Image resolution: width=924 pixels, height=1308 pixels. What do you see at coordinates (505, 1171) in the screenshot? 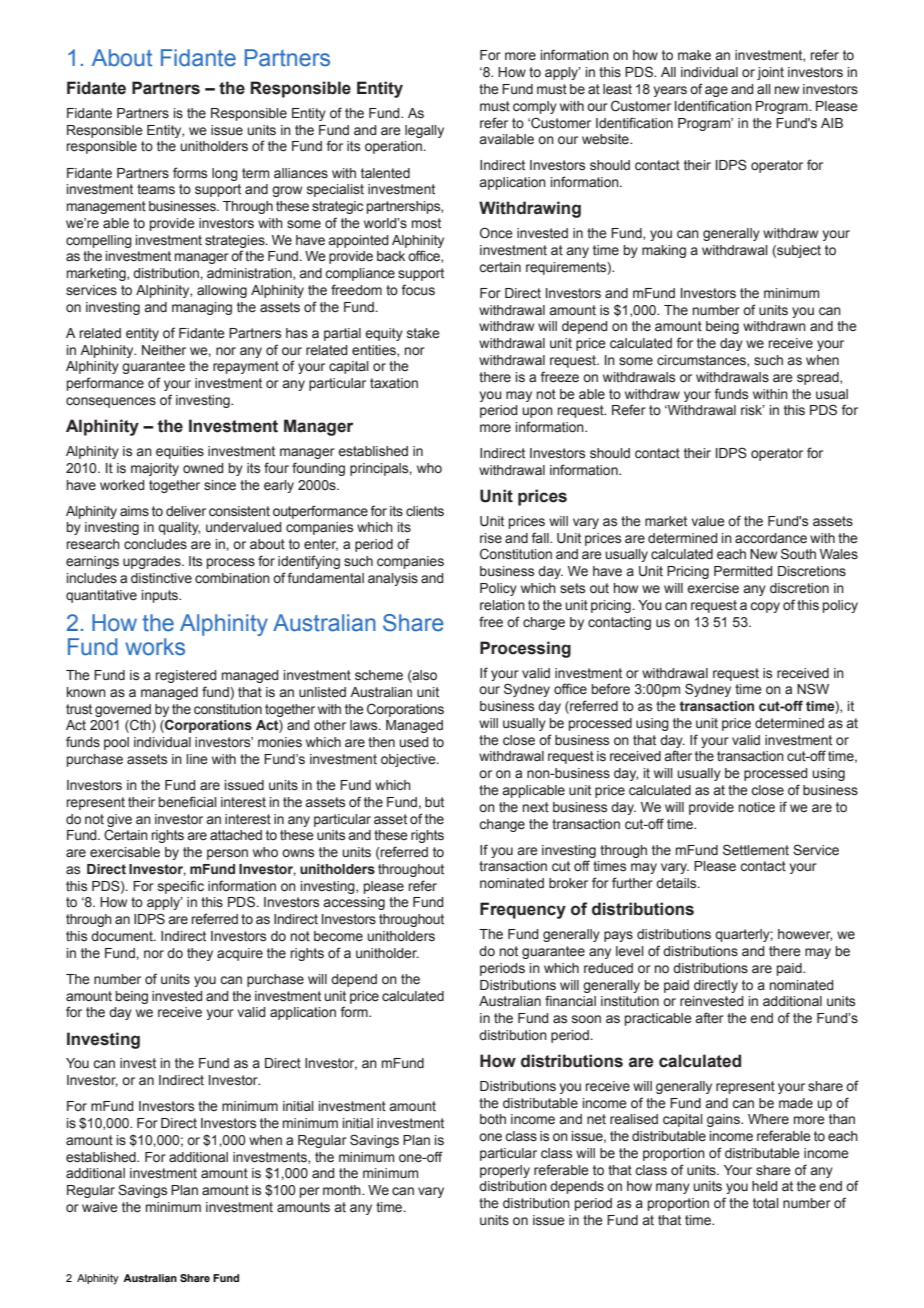
I see `properly` at bounding box center [505, 1171].
